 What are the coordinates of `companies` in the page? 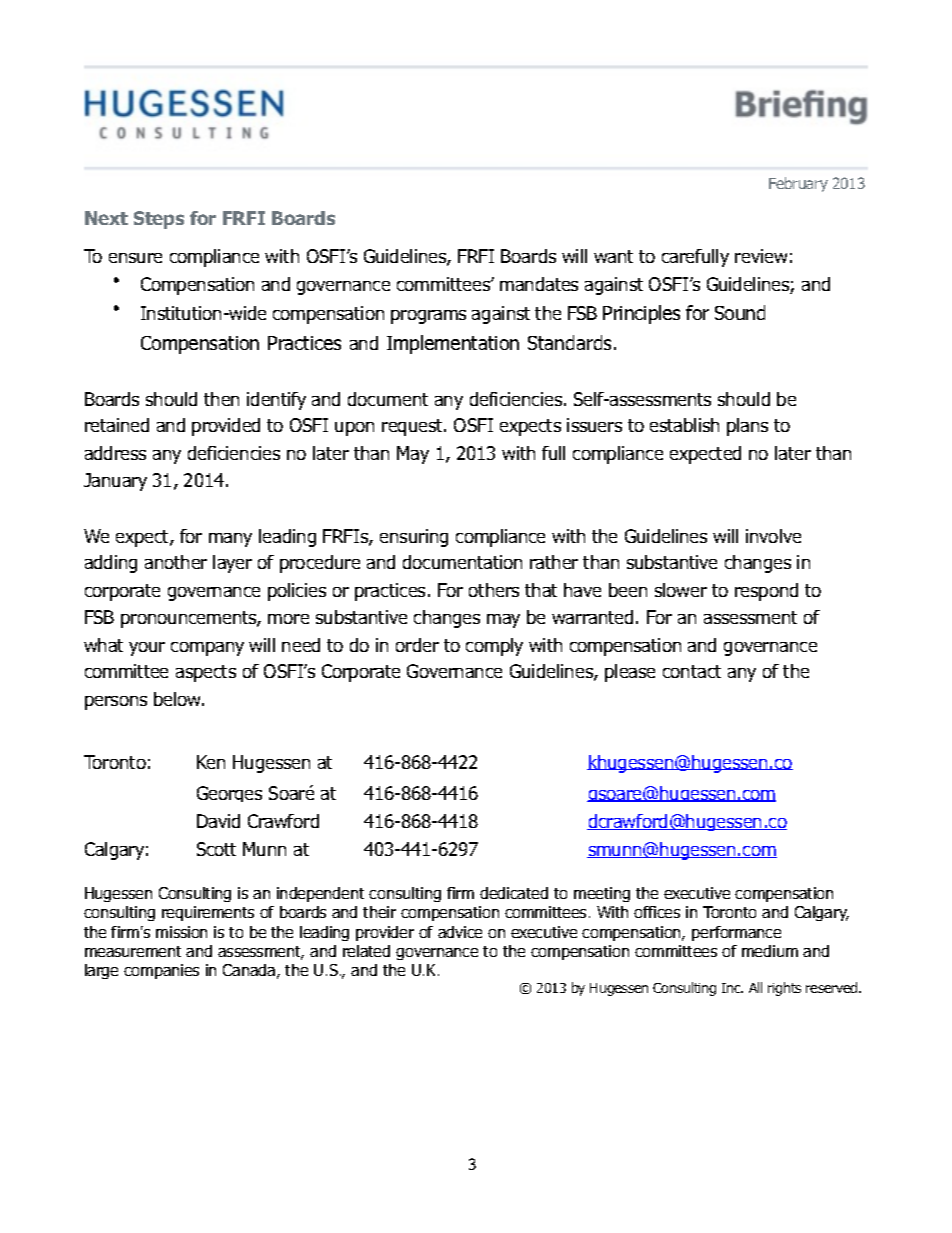 It's located at (161, 971).
